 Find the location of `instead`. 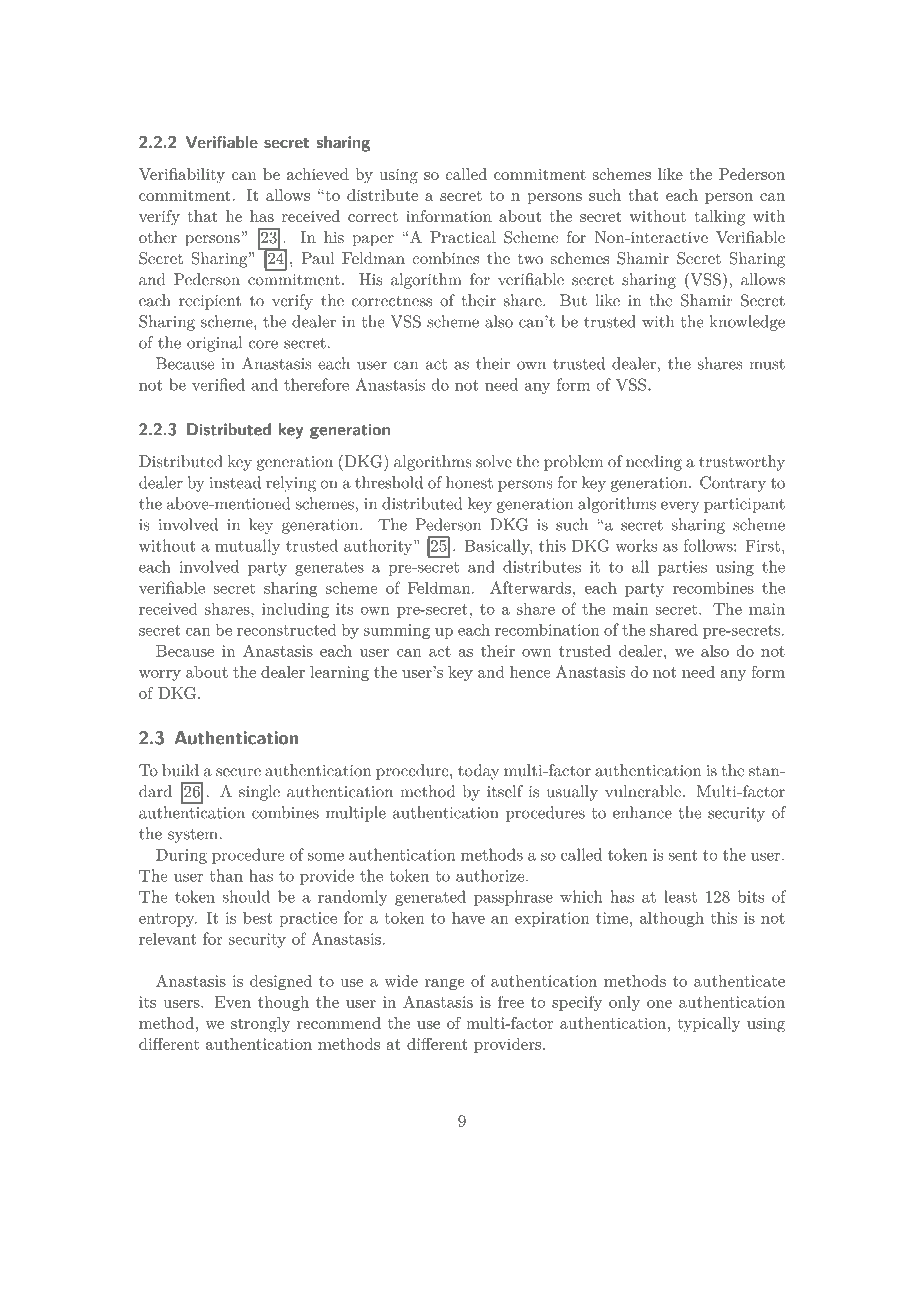

instead is located at coordinates (235, 482).
